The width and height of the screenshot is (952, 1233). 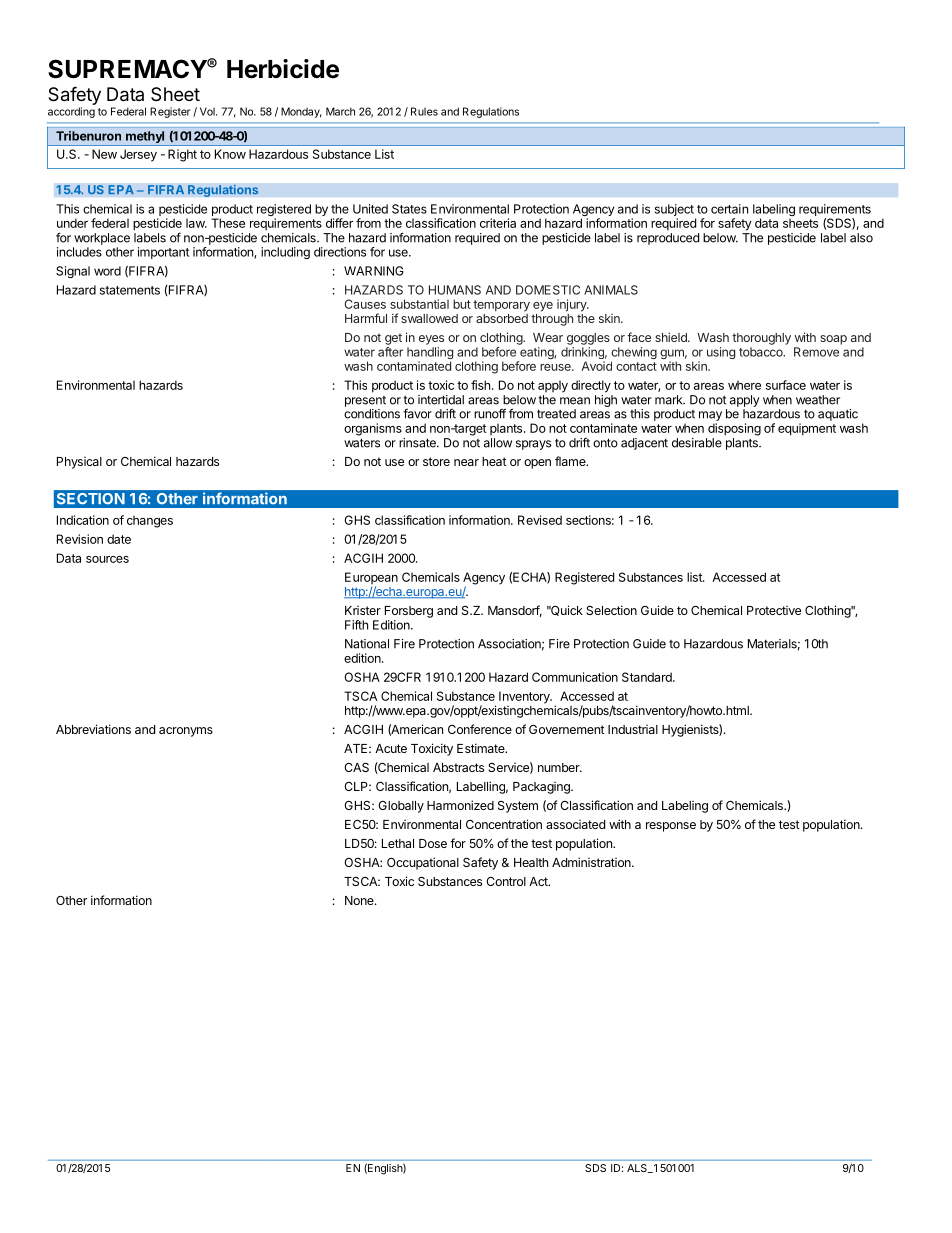 What do you see at coordinates (430, 354) in the screenshot?
I see `handling` at bounding box center [430, 354].
